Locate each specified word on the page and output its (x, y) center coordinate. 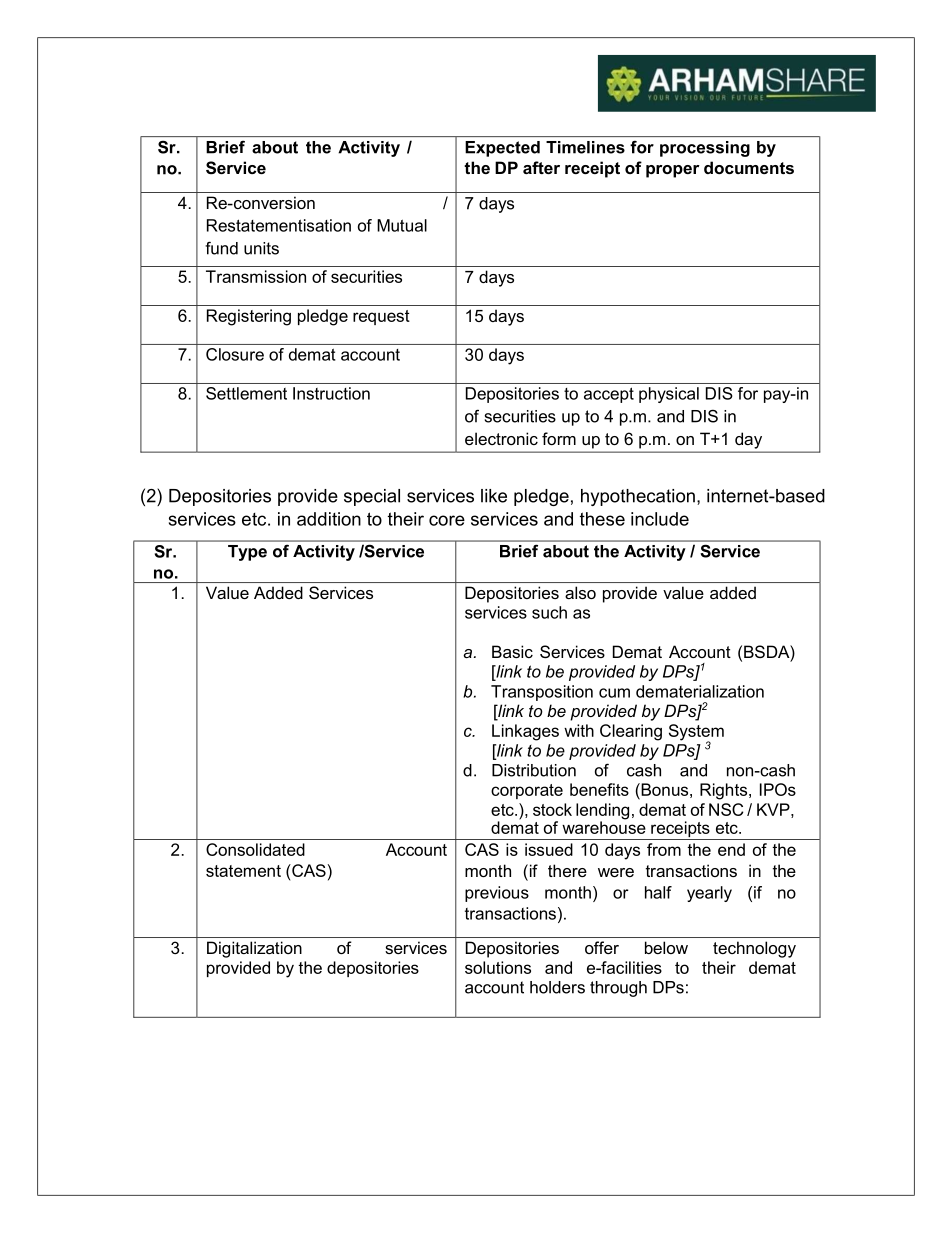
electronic (501, 438)
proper (673, 171)
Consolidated (255, 849)
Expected (503, 149)
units (261, 248)
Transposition (542, 693)
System (696, 733)
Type (247, 553)
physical (669, 395)
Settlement (246, 393)
